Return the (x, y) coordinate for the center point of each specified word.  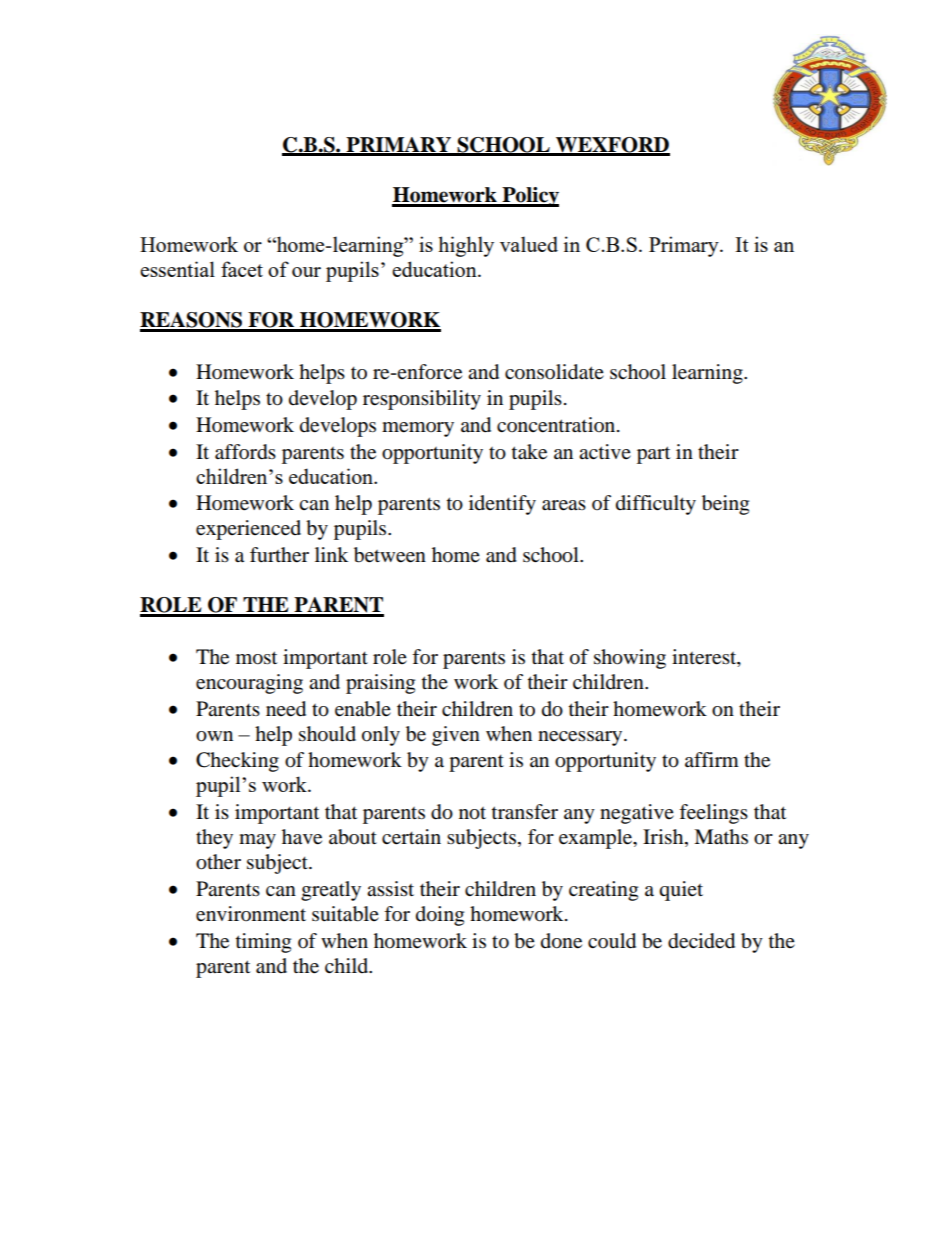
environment (251, 914)
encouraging (249, 684)
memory (418, 429)
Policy (529, 197)
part (653, 455)
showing (630, 659)
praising (380, 684)
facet (242, 269)
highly (466, 246)
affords (245, 452)
